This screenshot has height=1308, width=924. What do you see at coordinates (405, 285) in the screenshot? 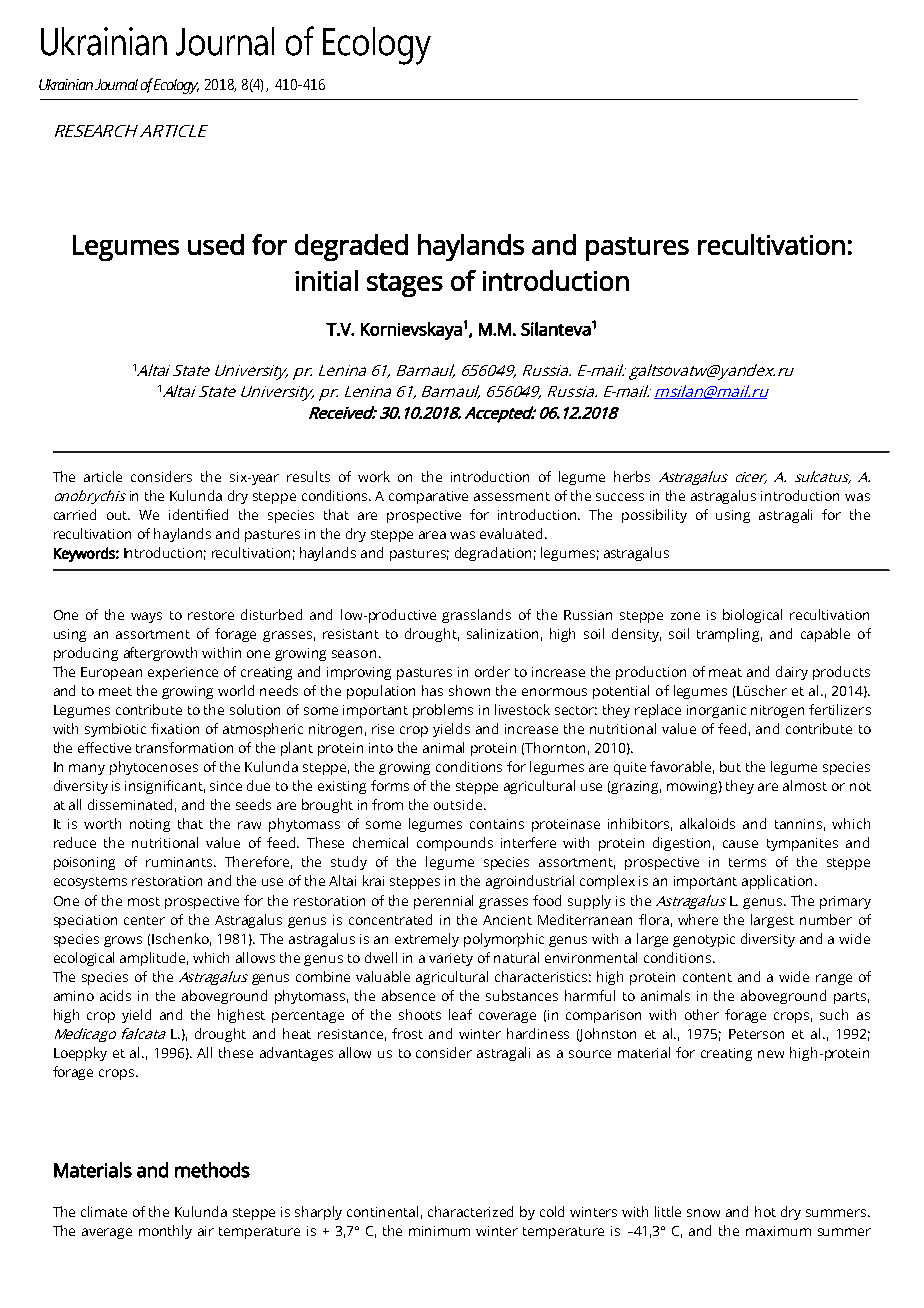
I see `stages` at bounding box center [405, 285].
